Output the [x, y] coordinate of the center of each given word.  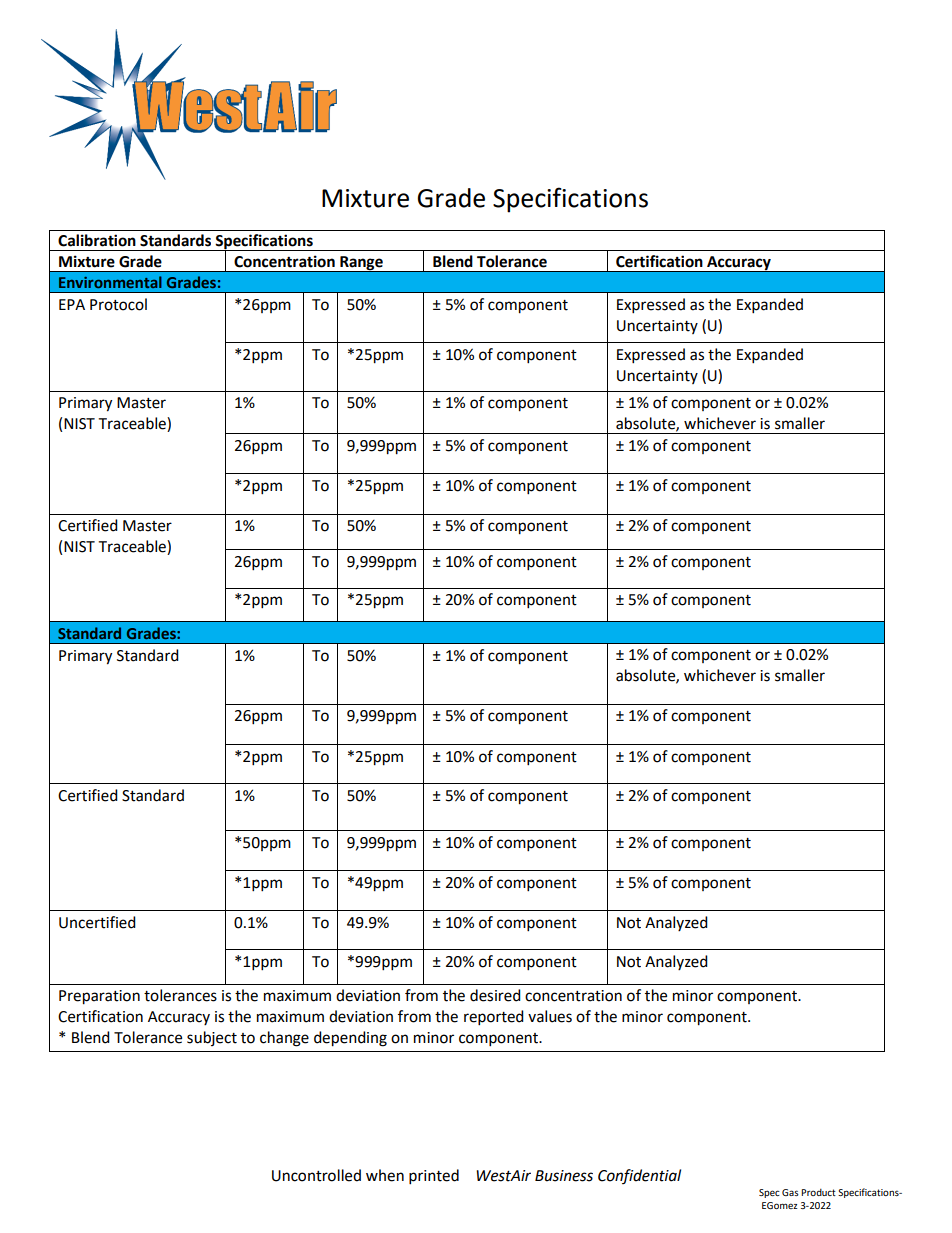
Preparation [99, 997]
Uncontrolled [316, 1175]
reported [494, 1018]
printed [434, 1177]
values [550, 1016]
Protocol [118, 304]
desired [495, 995]
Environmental [110, 282]
